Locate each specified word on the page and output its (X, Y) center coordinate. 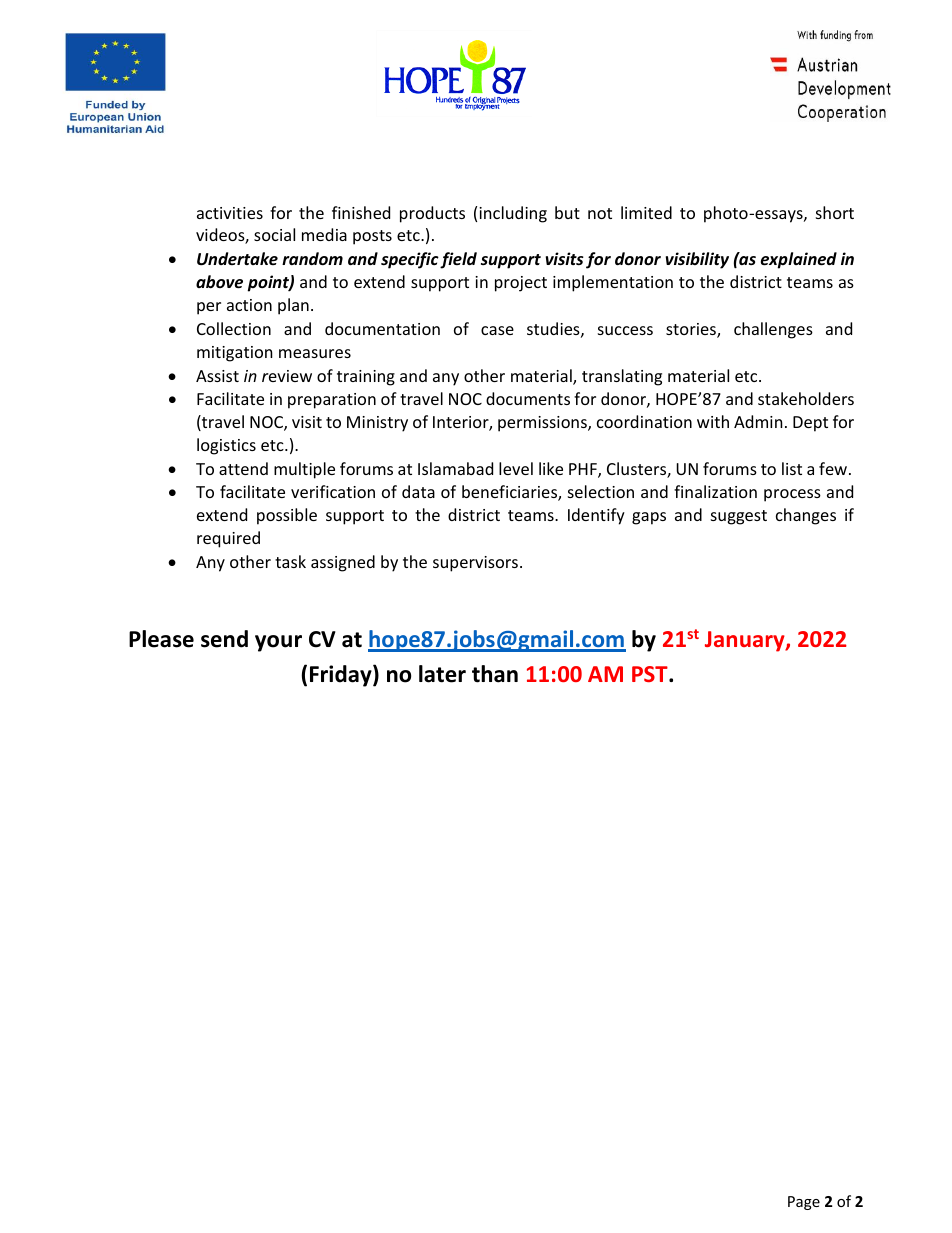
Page (804, 1203)
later (442, 674)
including (513, 214)
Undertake (237, 259)
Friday (342, 676)
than (495, 674)
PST (651, 674)
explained (799, 260)
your (278, 643)
